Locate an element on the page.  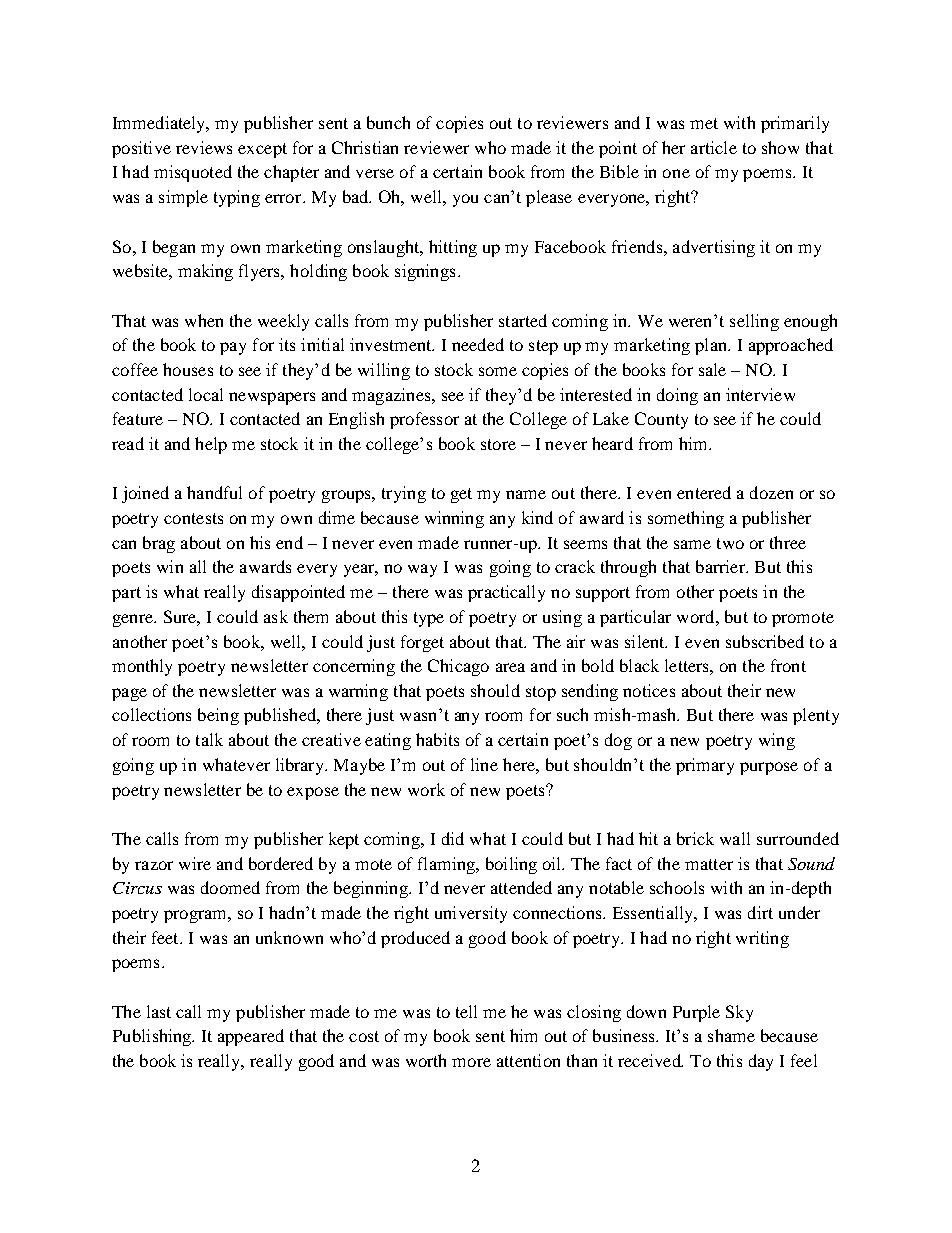
reviews is located at coordinates (204, 147).
